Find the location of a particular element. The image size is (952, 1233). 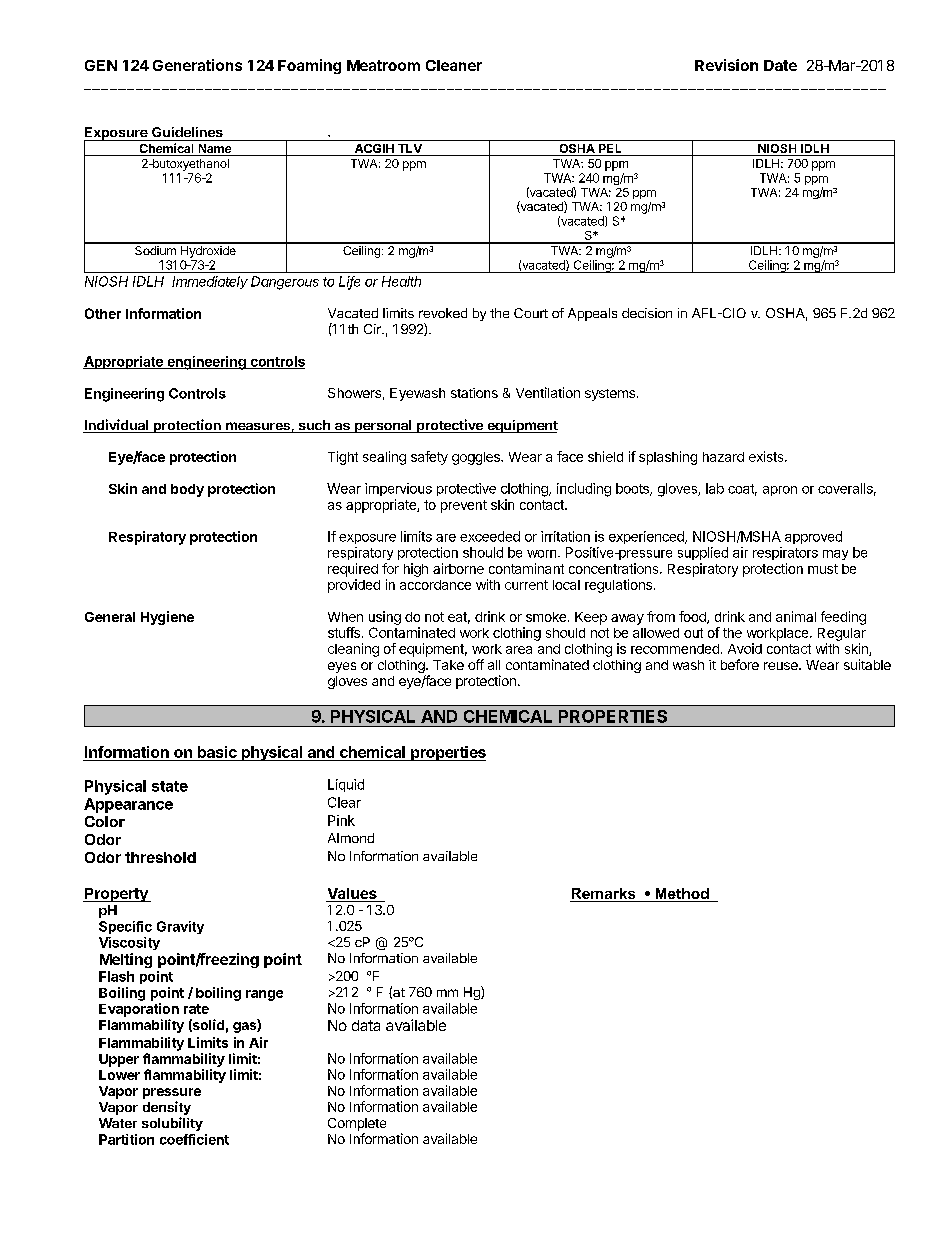

Generations is located at coordinates (197, 65).
